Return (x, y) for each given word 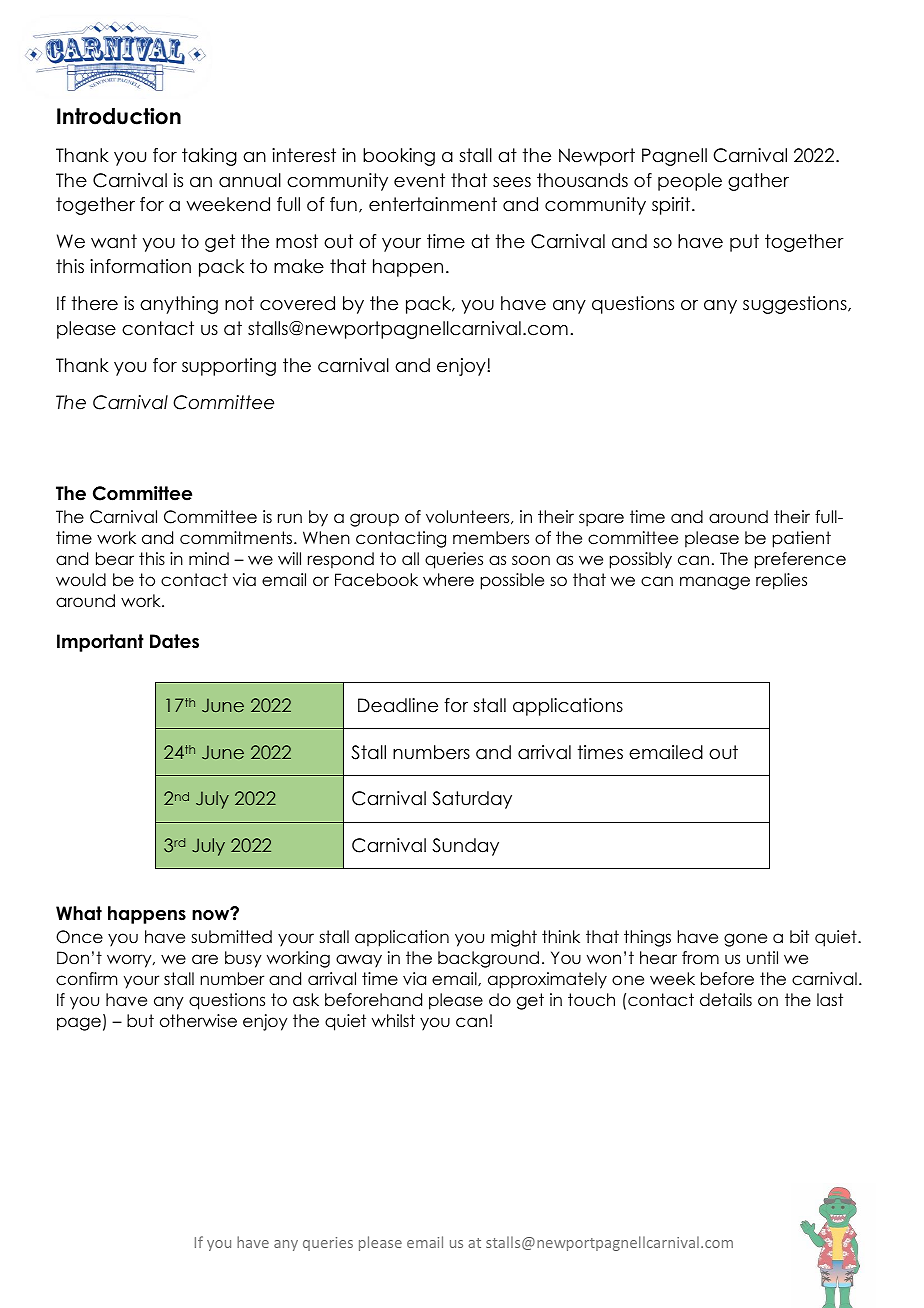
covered (297, 303)
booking (399, 157)
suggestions (796, 305)
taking (209, 157)
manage (715, 583)
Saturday (472, 800)
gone (745, 940)
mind (209, 559)
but (140, 1021)
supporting (229, 367)
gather (758, 182)
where (448, 580)
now (212, 914)
